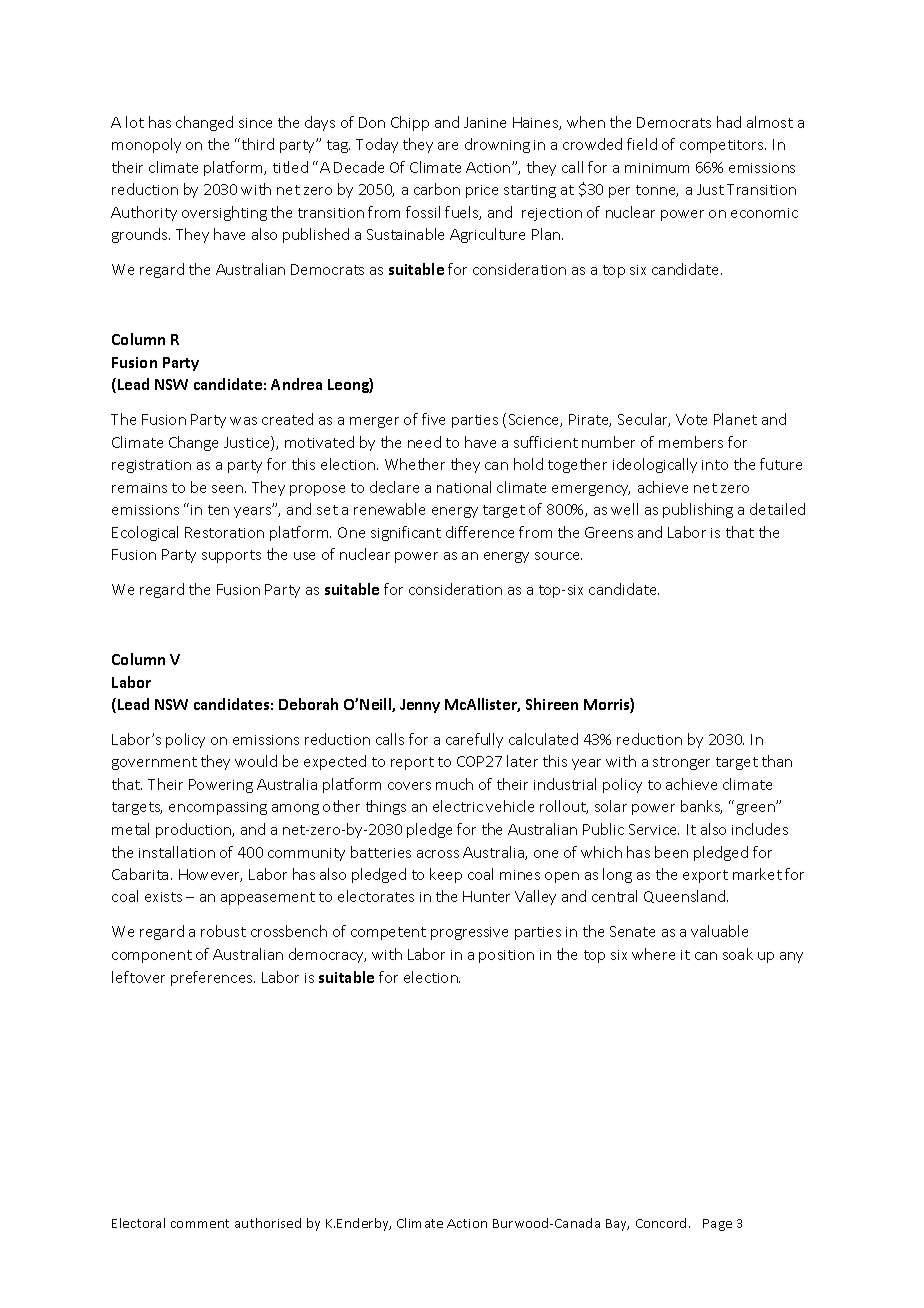  I want to click on national, so click(464, 487).
